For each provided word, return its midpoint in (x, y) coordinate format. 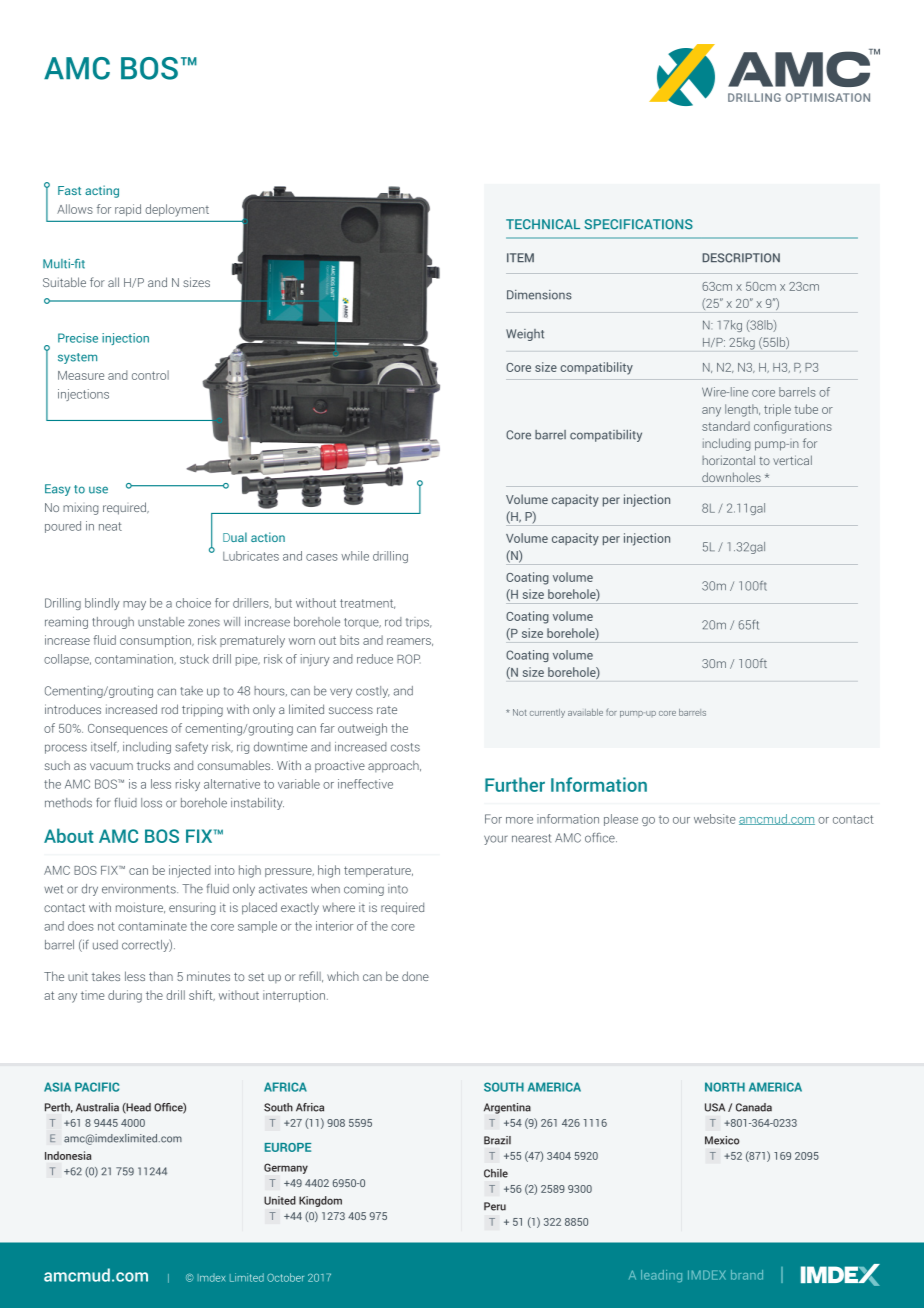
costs (405, 747)
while (355, 556)
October (285, 1277)
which (343, 976)
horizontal (728, 460)
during (125, 996)
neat (110, 526)
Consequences (128, 729)
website (715, 819)
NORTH (725, 1087)
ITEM (520, 257)
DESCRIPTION (741, 258)
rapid (128, 210)
